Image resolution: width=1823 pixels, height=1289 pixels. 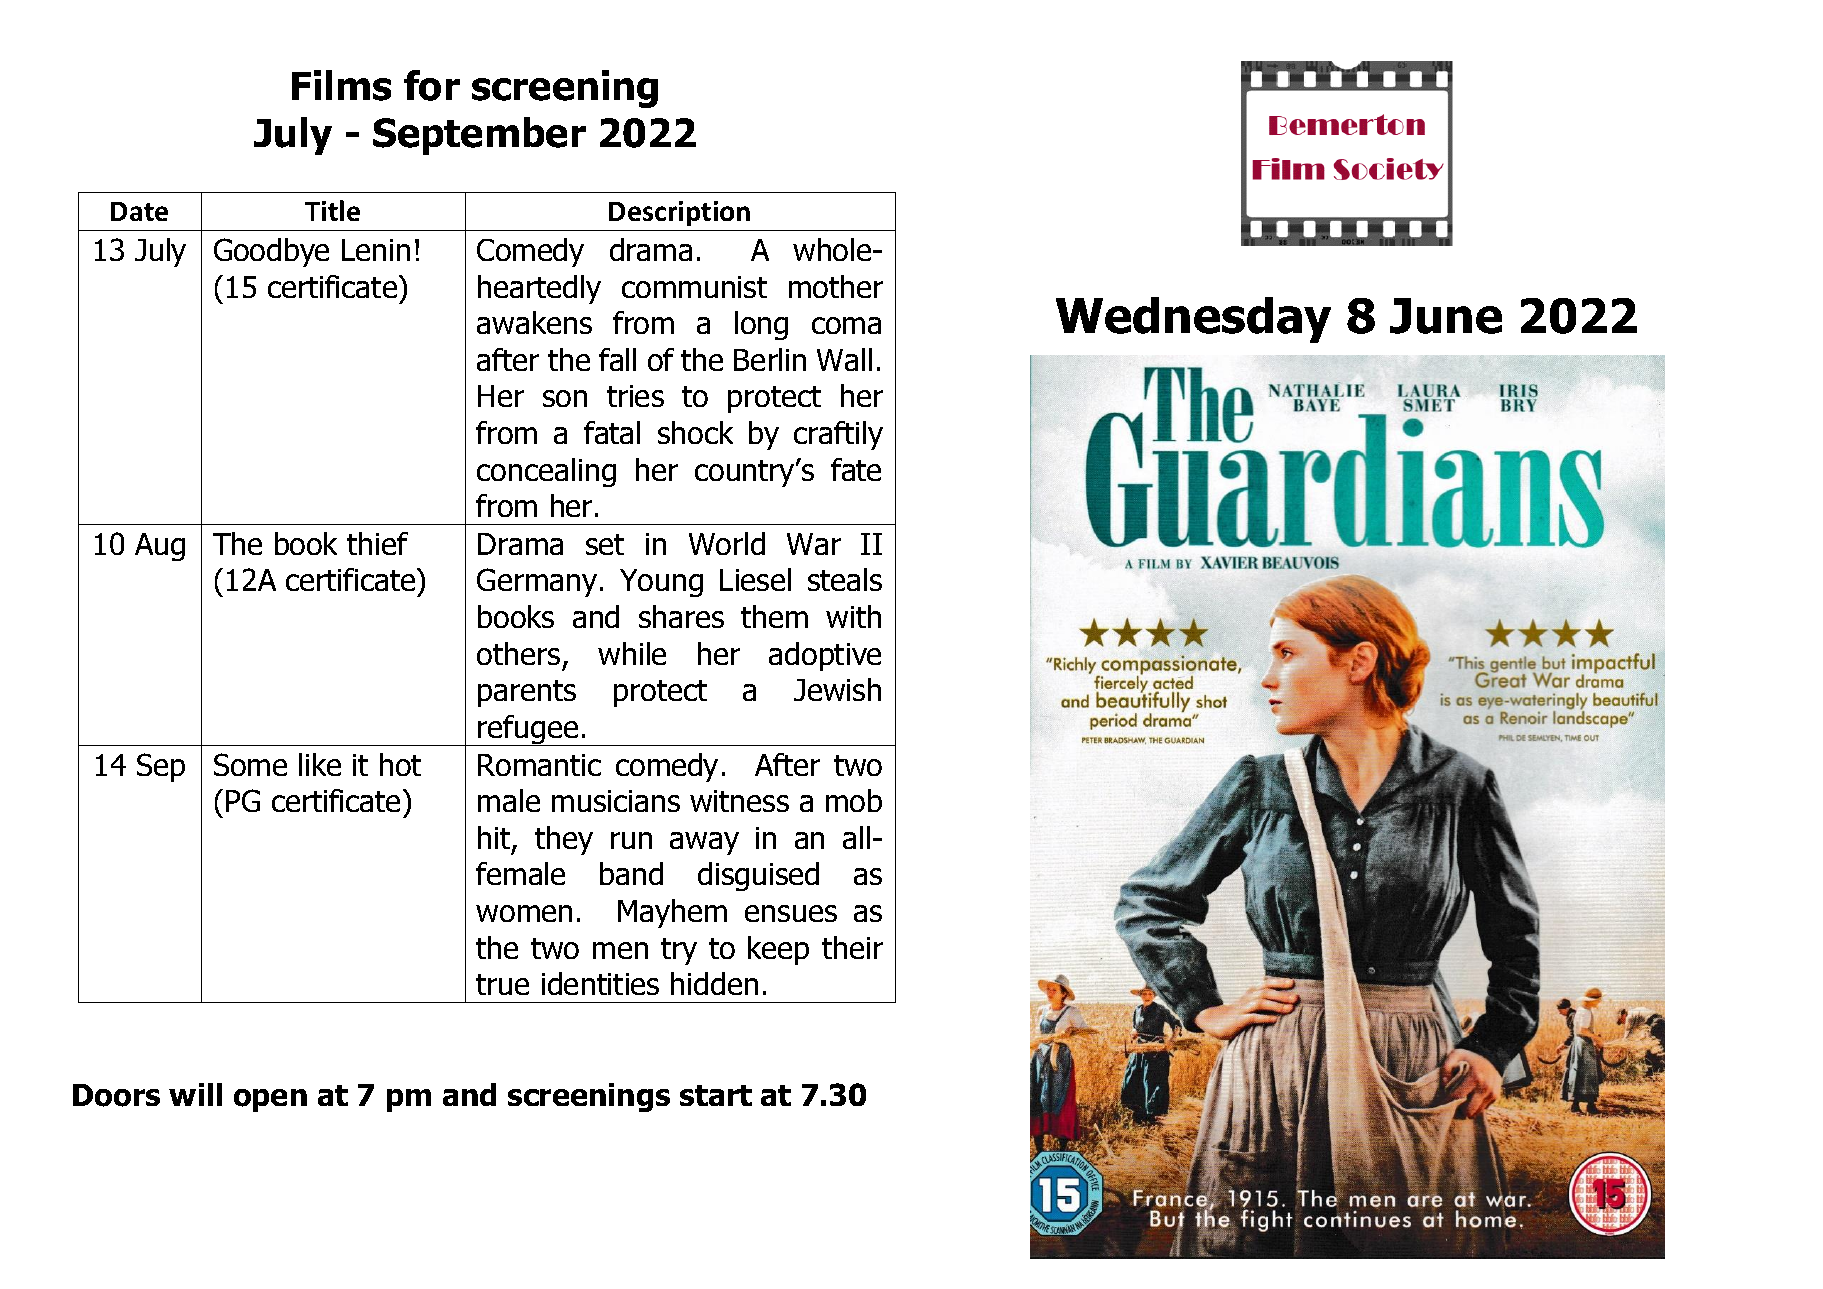 What do you see at coordinates (853, 616) in the screenshot?
I see `with` at bounding box center [853, 616].
